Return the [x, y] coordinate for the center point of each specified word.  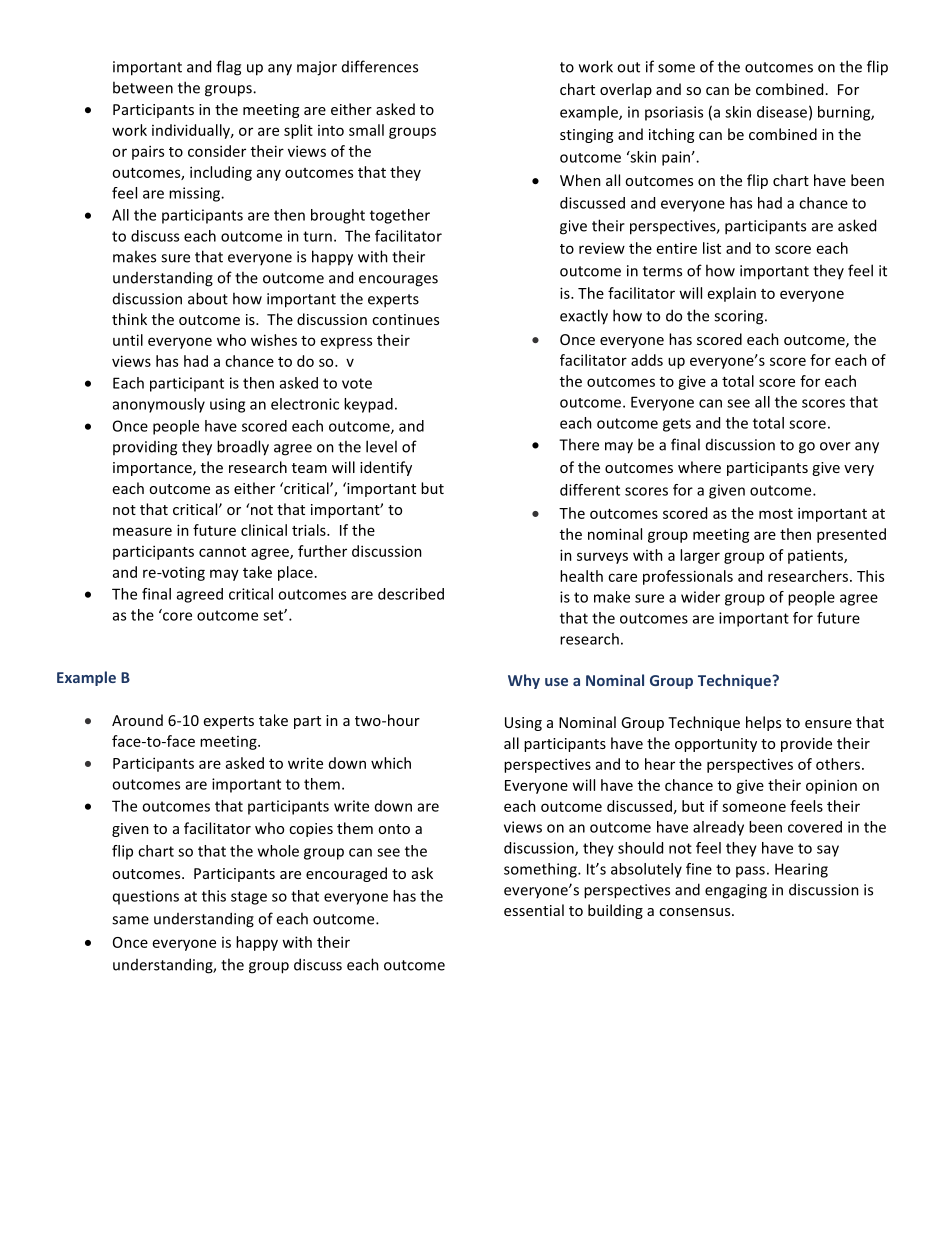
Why [524, 681]
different [590, 490]
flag [228, 68]
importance [153, 469]
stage [249, 898]
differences [380, 66]
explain [732, 294]
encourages [398, 281]
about [208, 298]
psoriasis [674, 113]
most [776, 514]
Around [137, 720]
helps [763, 723]
